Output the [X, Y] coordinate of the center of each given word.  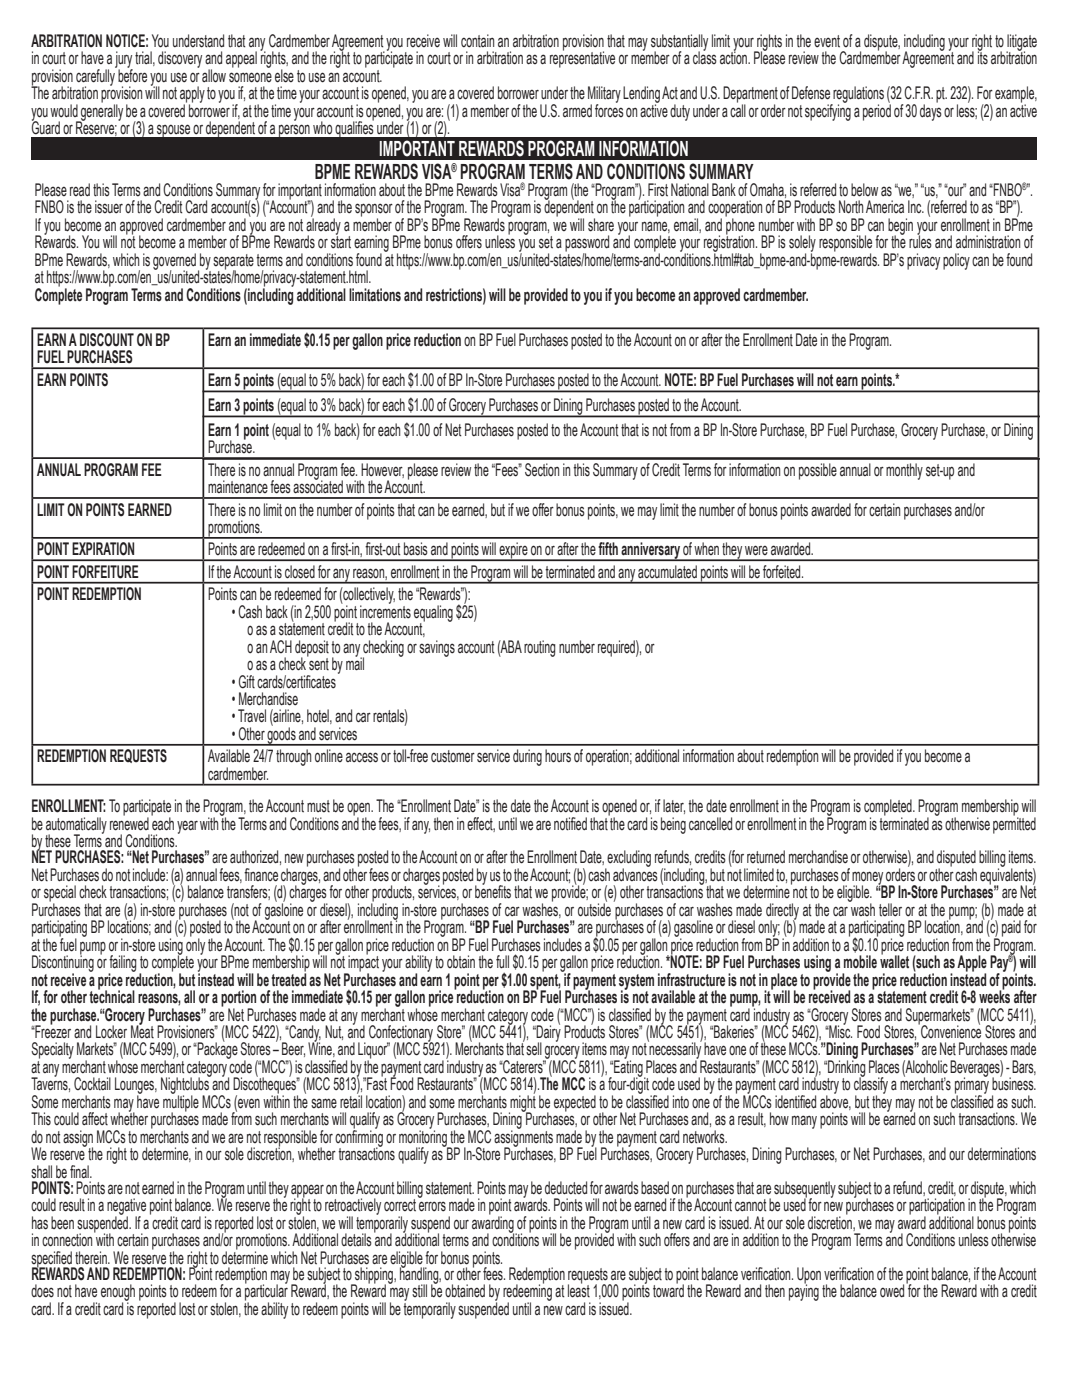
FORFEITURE [105, 571]
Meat [142, 1030]
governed [174, 262]
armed [577, 111]
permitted [1014, 824]
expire [513, 551]
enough [117, 1294]
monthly [904, 471]
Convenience [950, 1031]
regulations [857, 95]
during [527, 757]
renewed [129, 823]
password [587, 244]
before [131, 75]
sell [534, 1049]
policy [956, 261]
